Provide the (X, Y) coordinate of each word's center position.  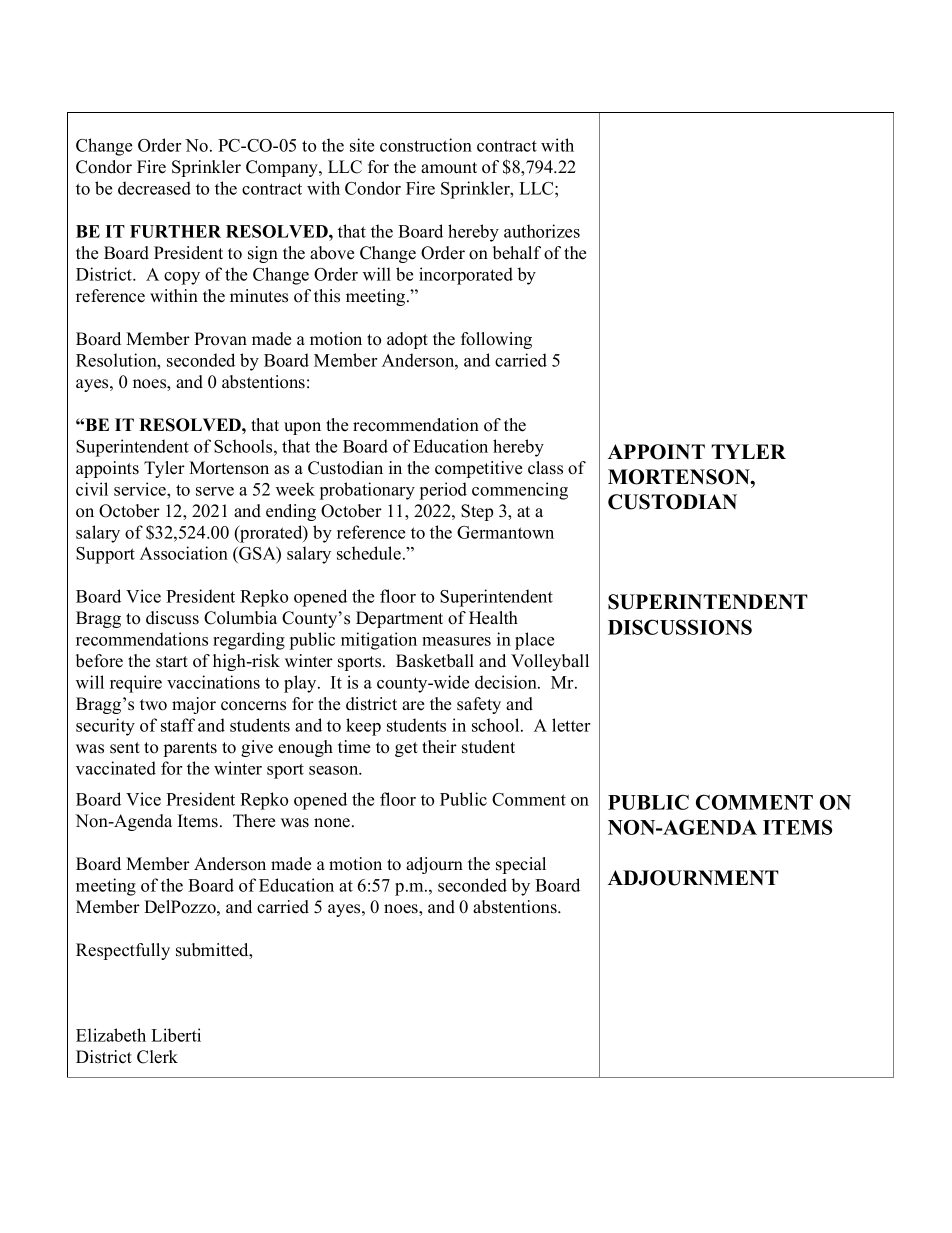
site (362, 145)
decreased (154, 188)
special (521, 865)
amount (449, 168)
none (333, 823)
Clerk (157, 1057)
